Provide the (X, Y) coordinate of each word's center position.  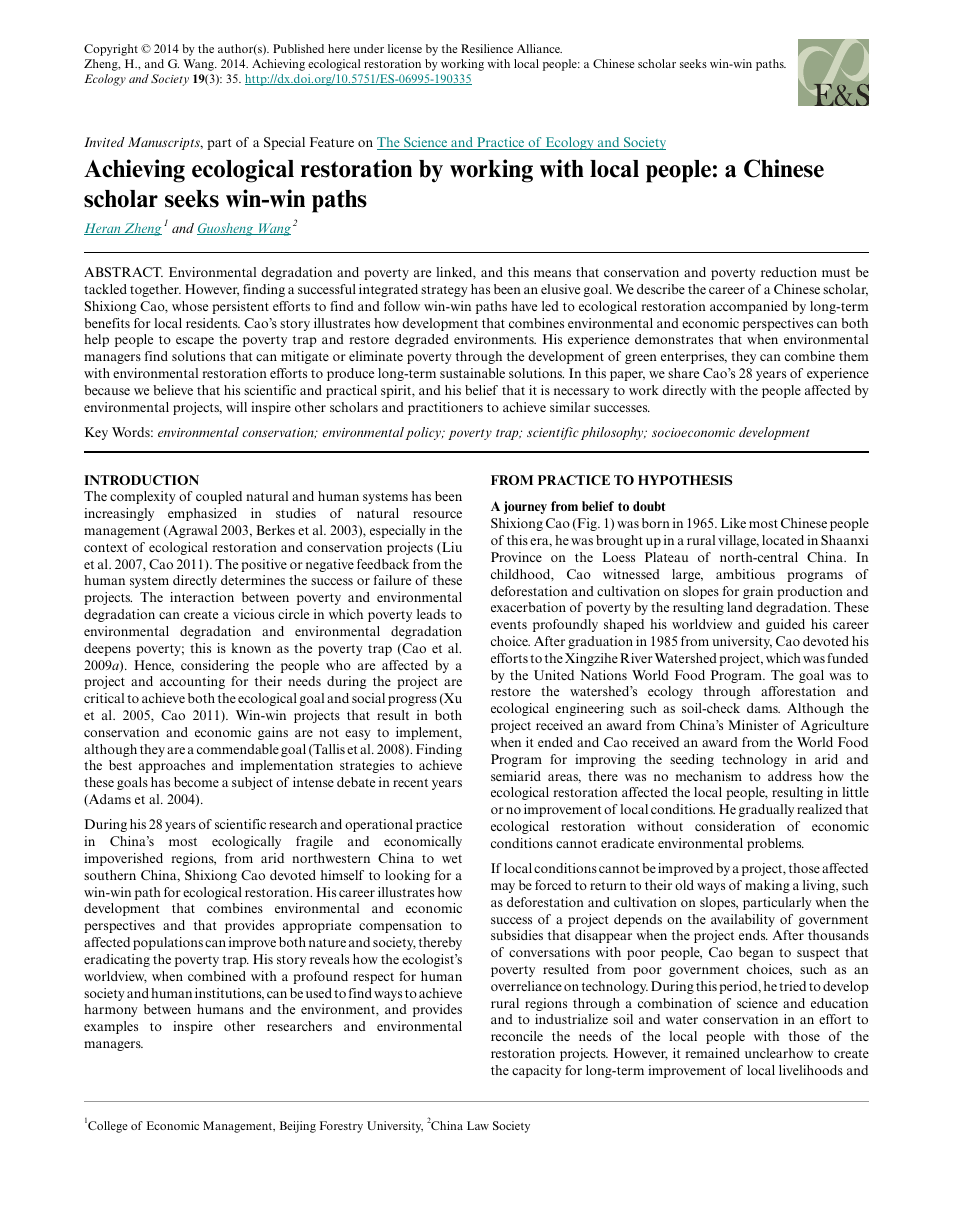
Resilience (487, 48)
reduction (789, 272)
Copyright (111, 50)
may (503, 888)
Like (733, 523)
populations (168, 943)
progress (412, 701)
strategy (444, 291)
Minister (753, 725)
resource (437, 514)
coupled (219, 497)
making (767, 886)
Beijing (298, 1127)
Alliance (539, 48)
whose (190, 306)
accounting (192, 682)
